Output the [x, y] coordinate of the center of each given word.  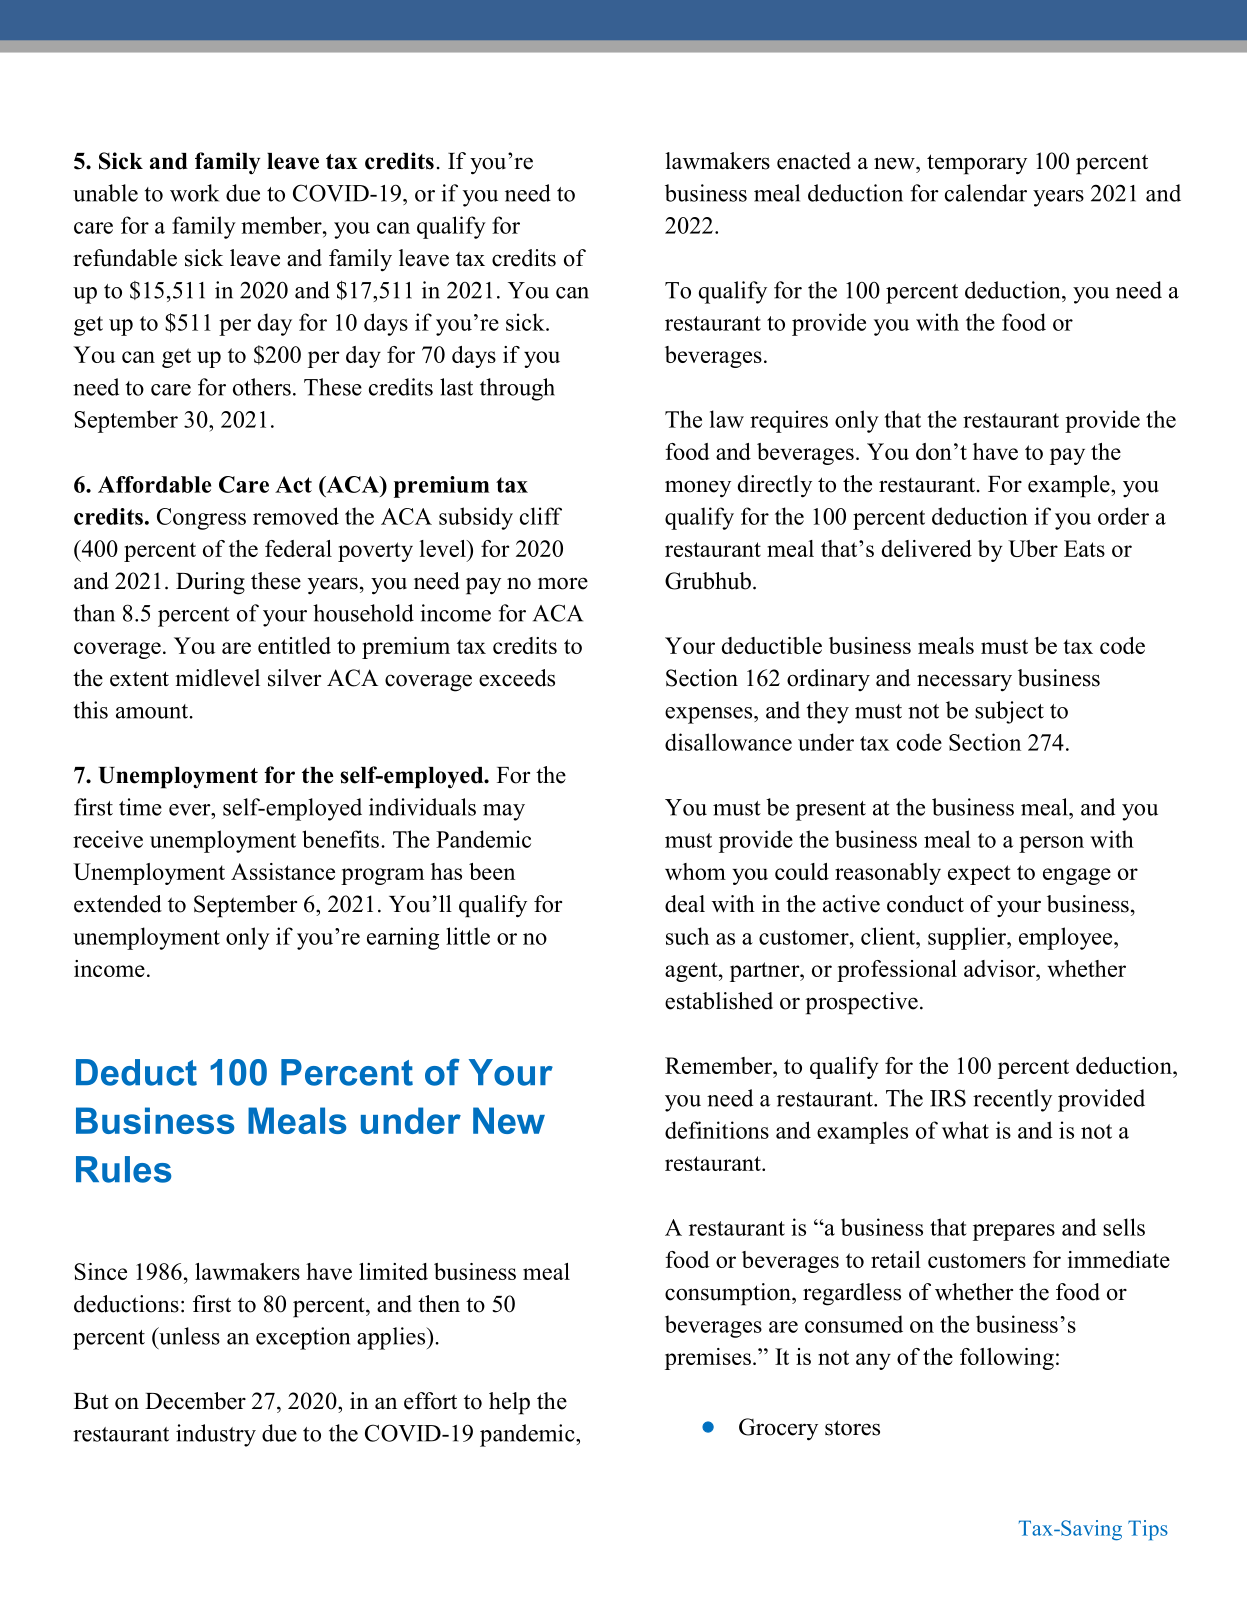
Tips [1148, 1530]
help [509, 1403]
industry [216, 1435]
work [194, 193]
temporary [977, 164]
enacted [814, 161]
